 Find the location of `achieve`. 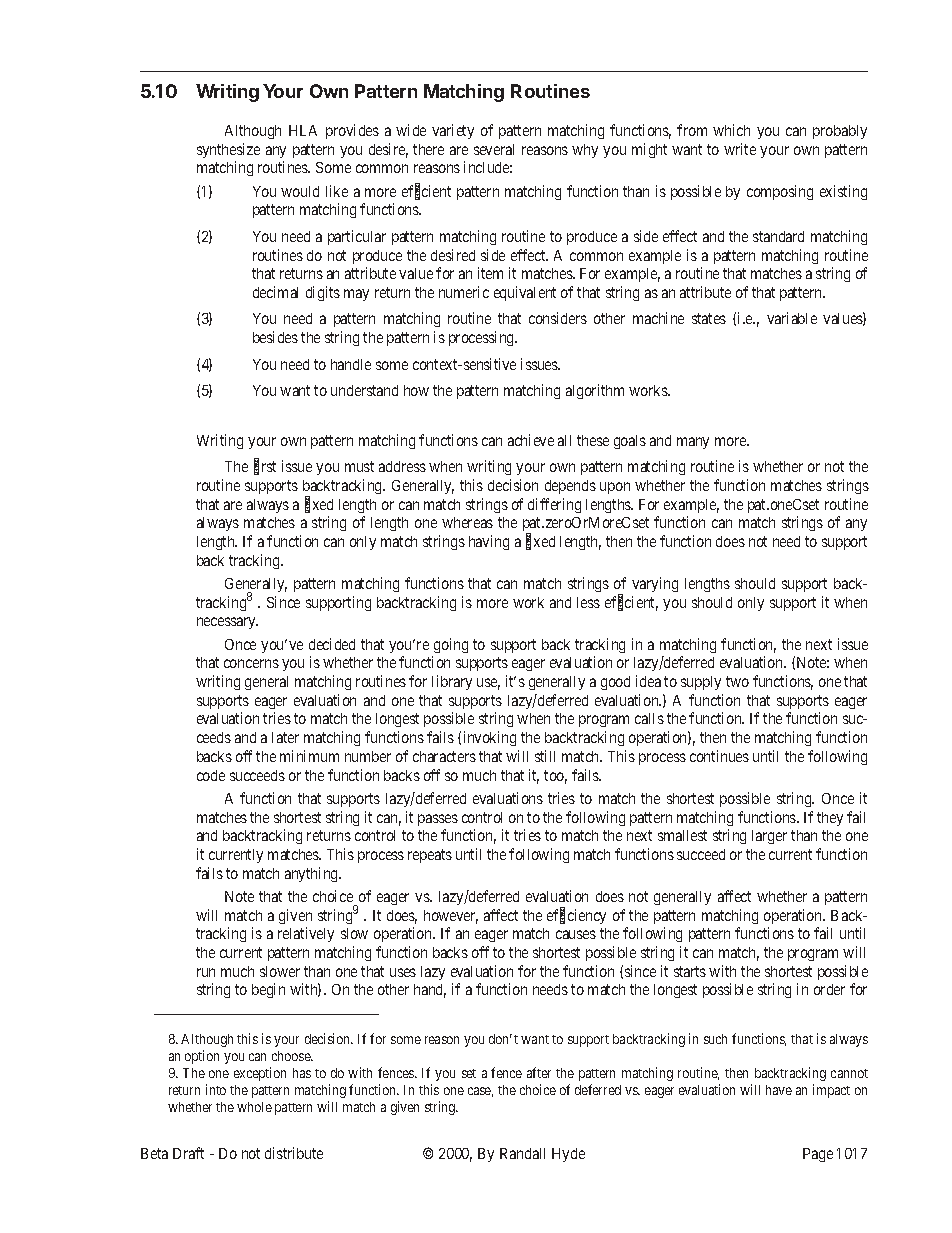

achieve is located at coordinates (531, 440).
